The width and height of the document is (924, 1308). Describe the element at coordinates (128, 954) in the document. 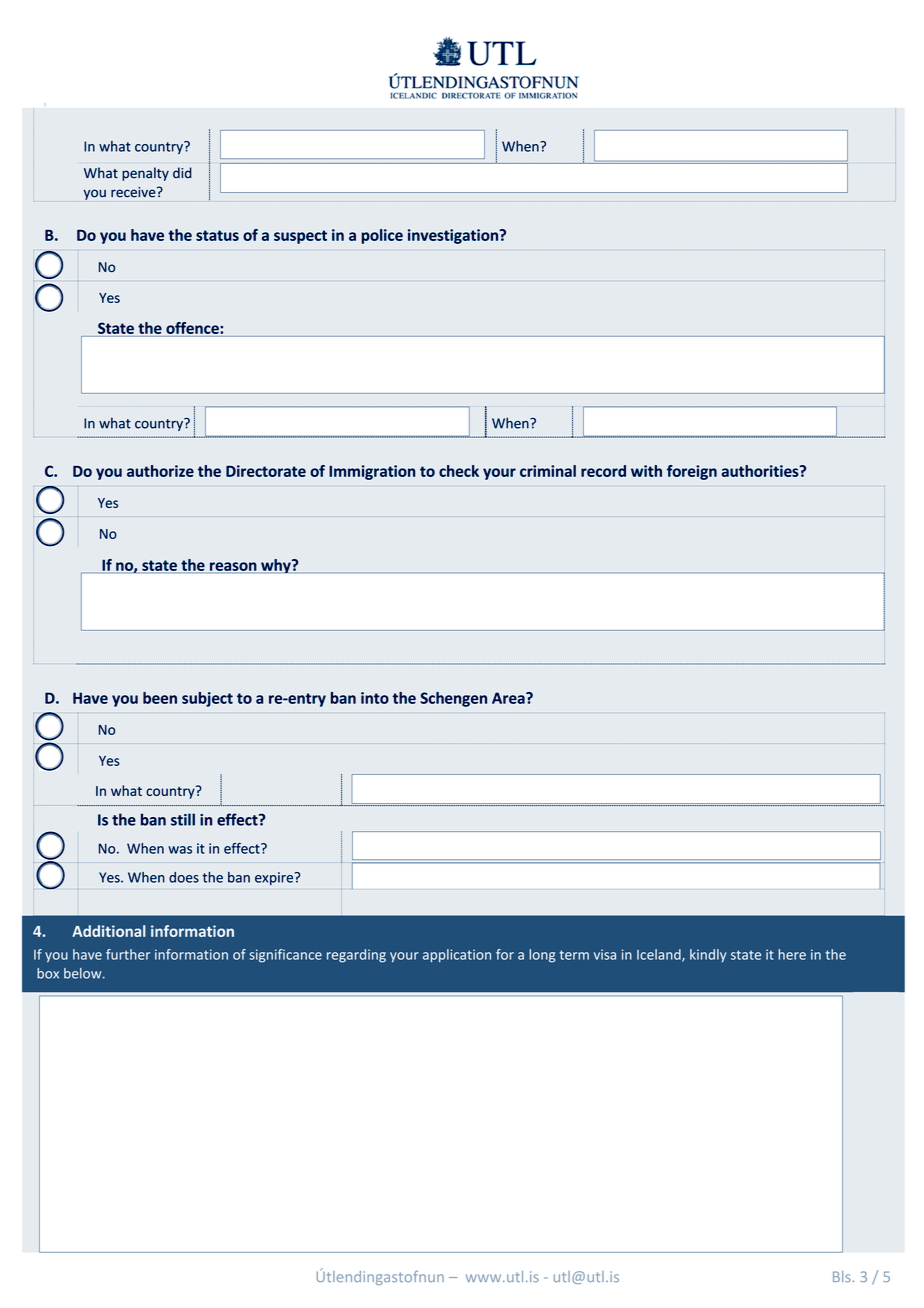

I see `further` at that location.
